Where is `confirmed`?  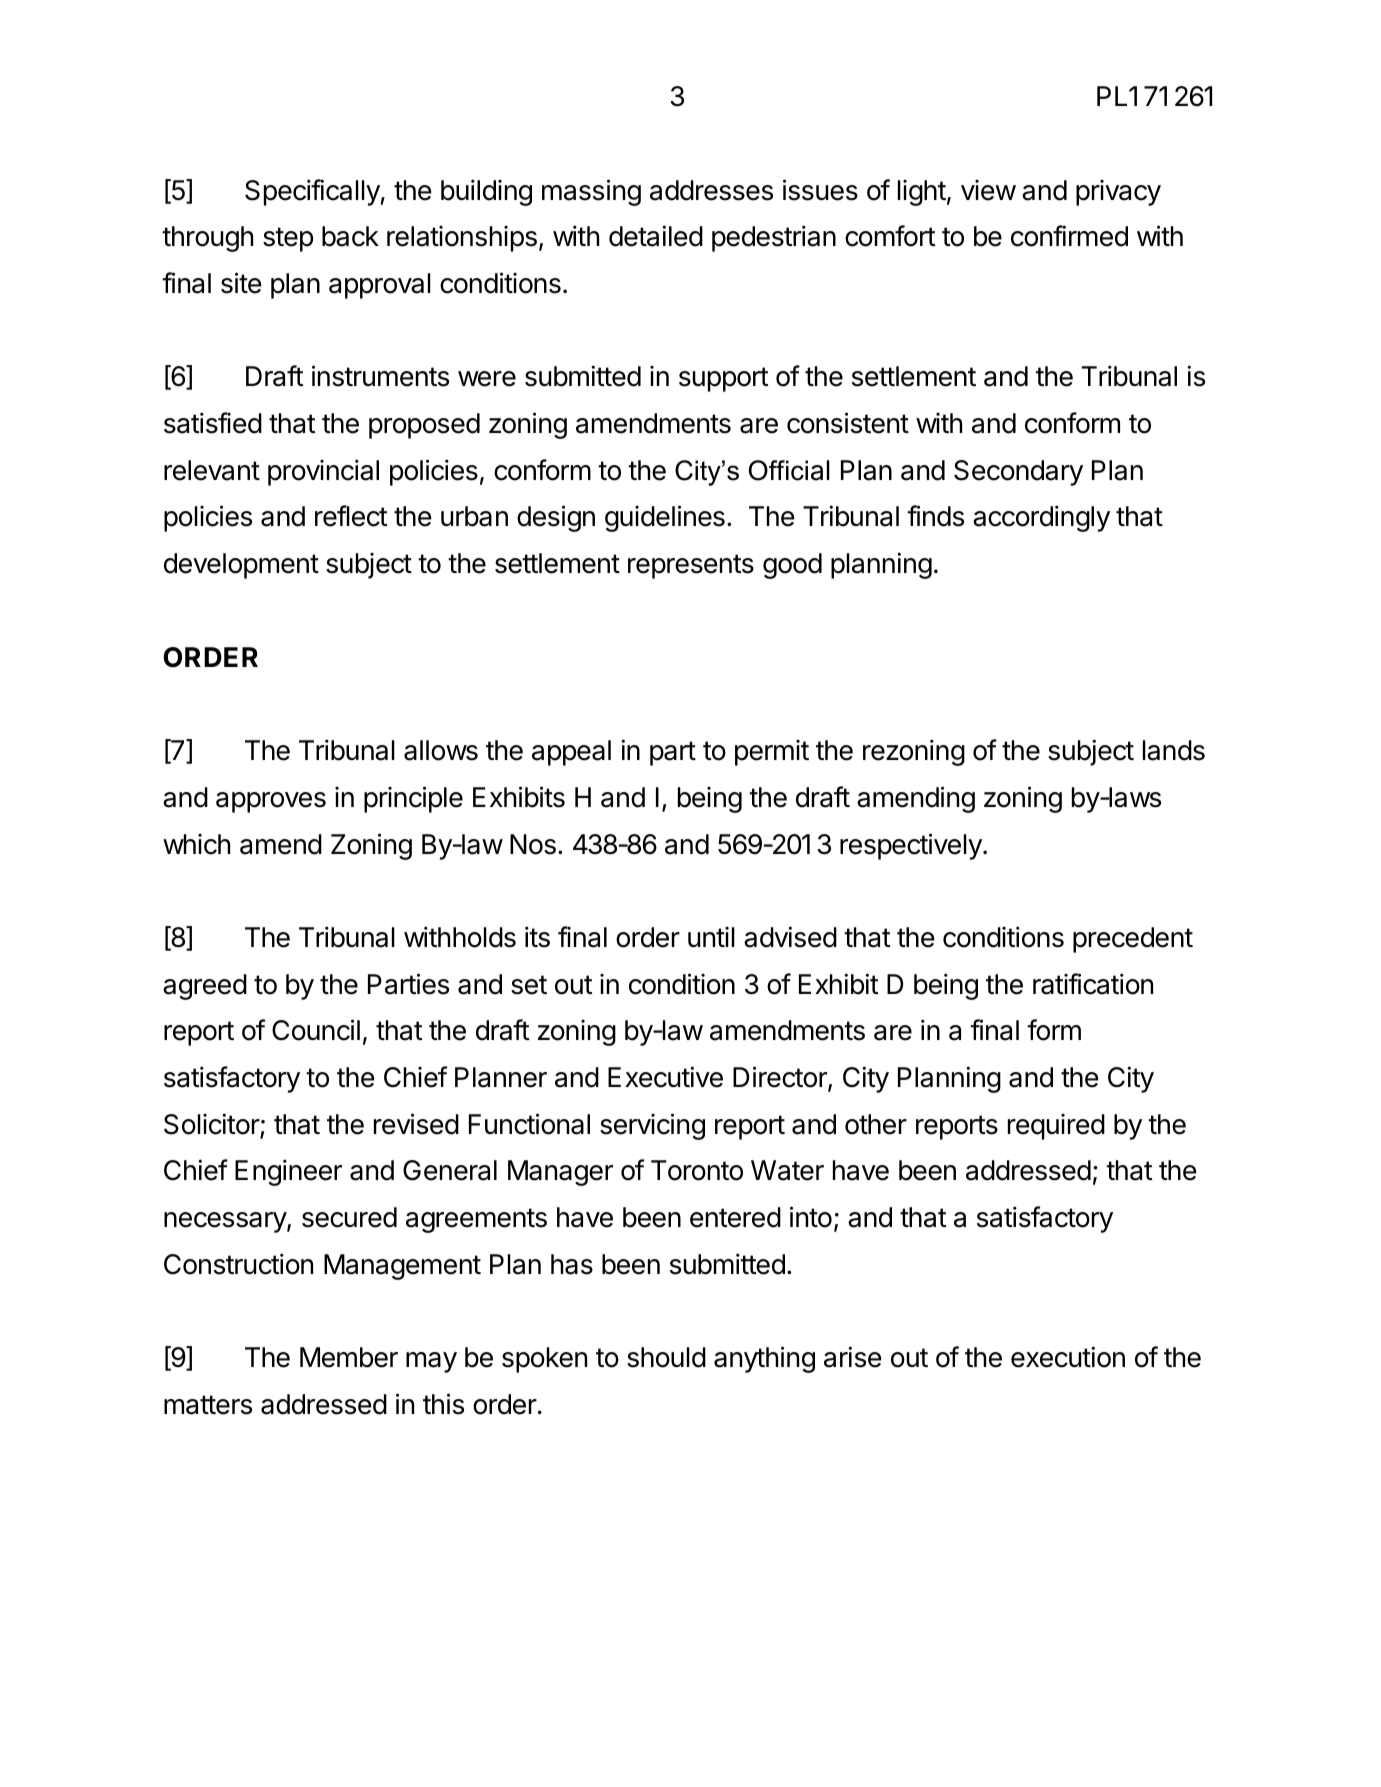 confirmed is located at coordinates (1069, 236).
